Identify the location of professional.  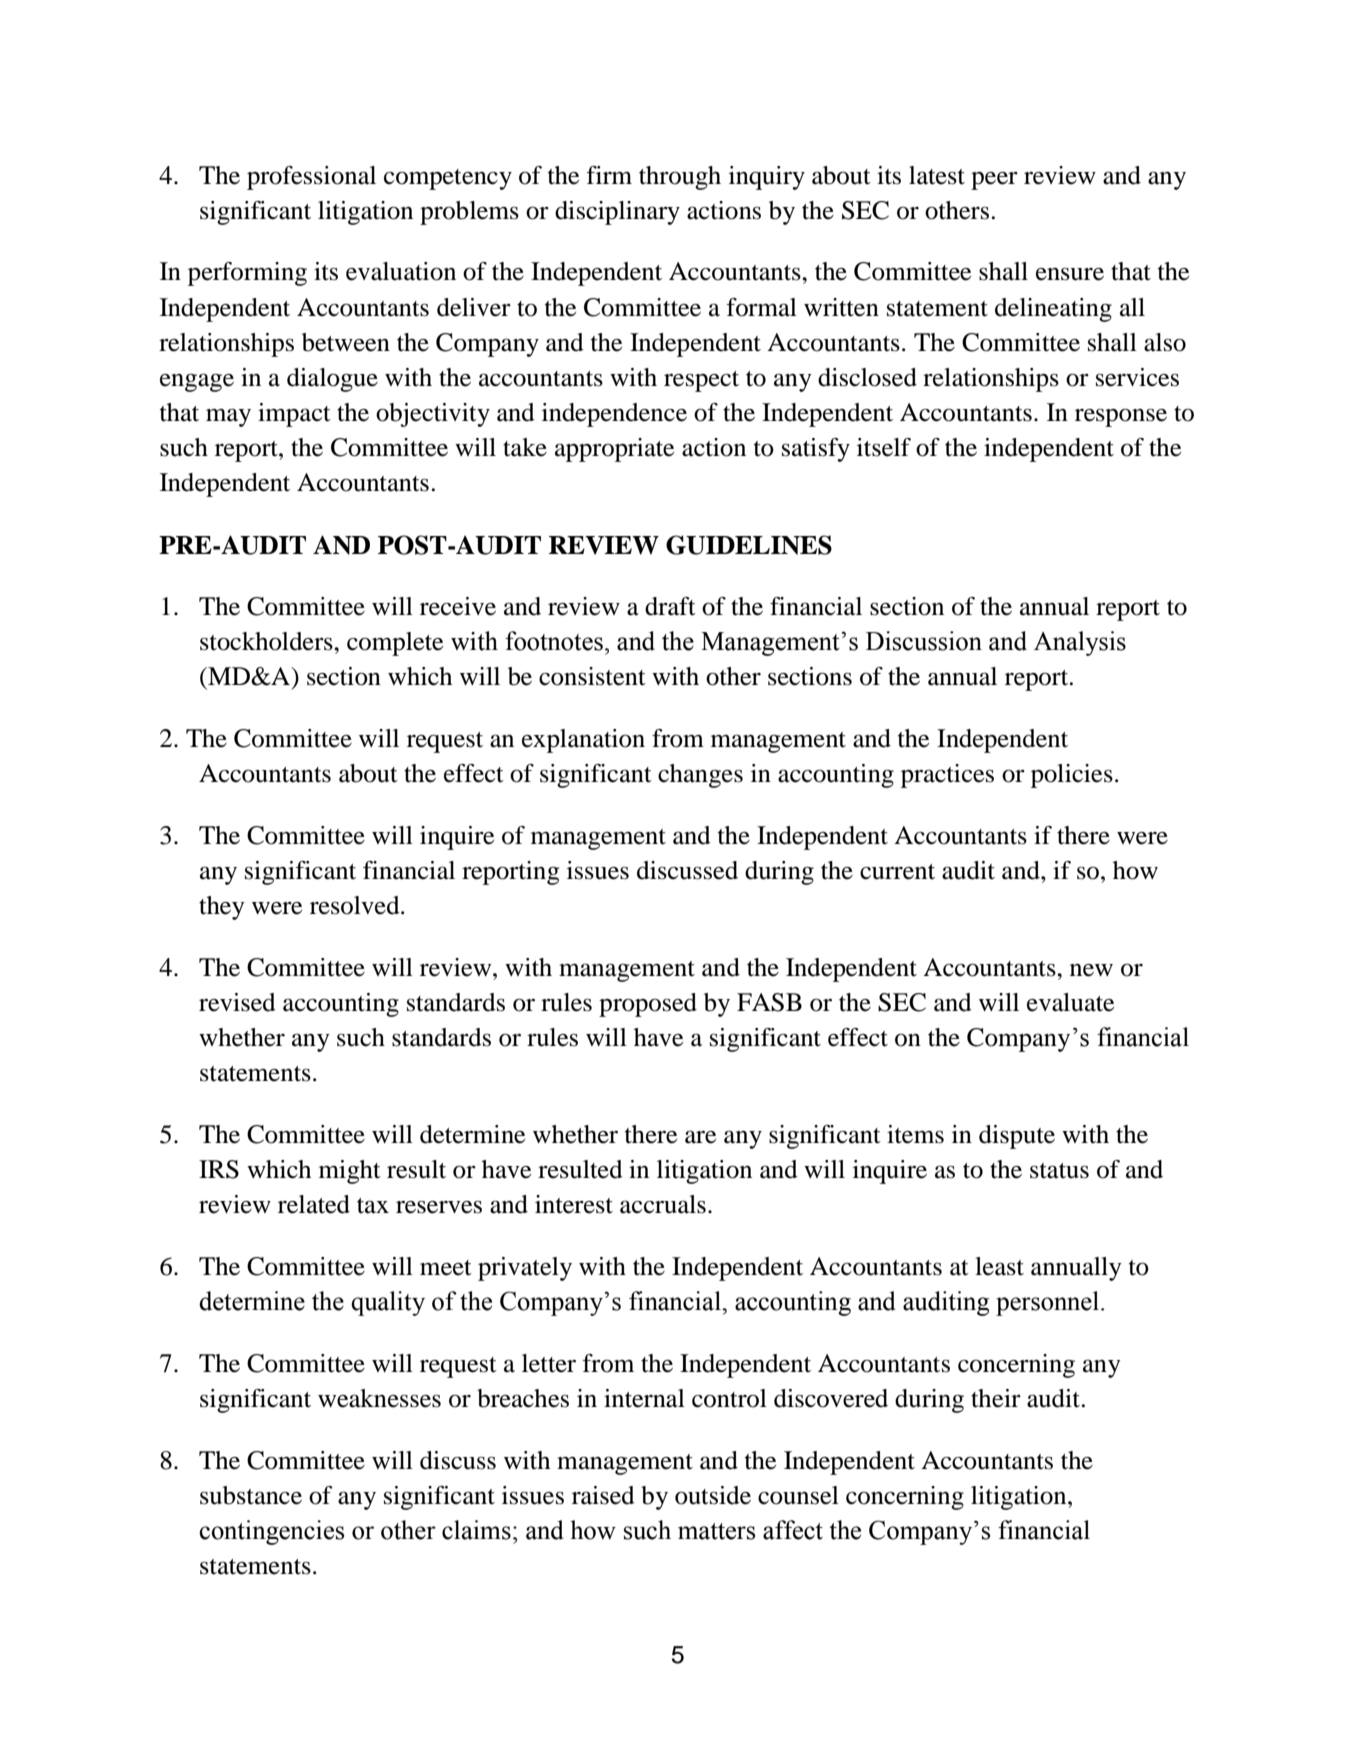
(311, 178).
